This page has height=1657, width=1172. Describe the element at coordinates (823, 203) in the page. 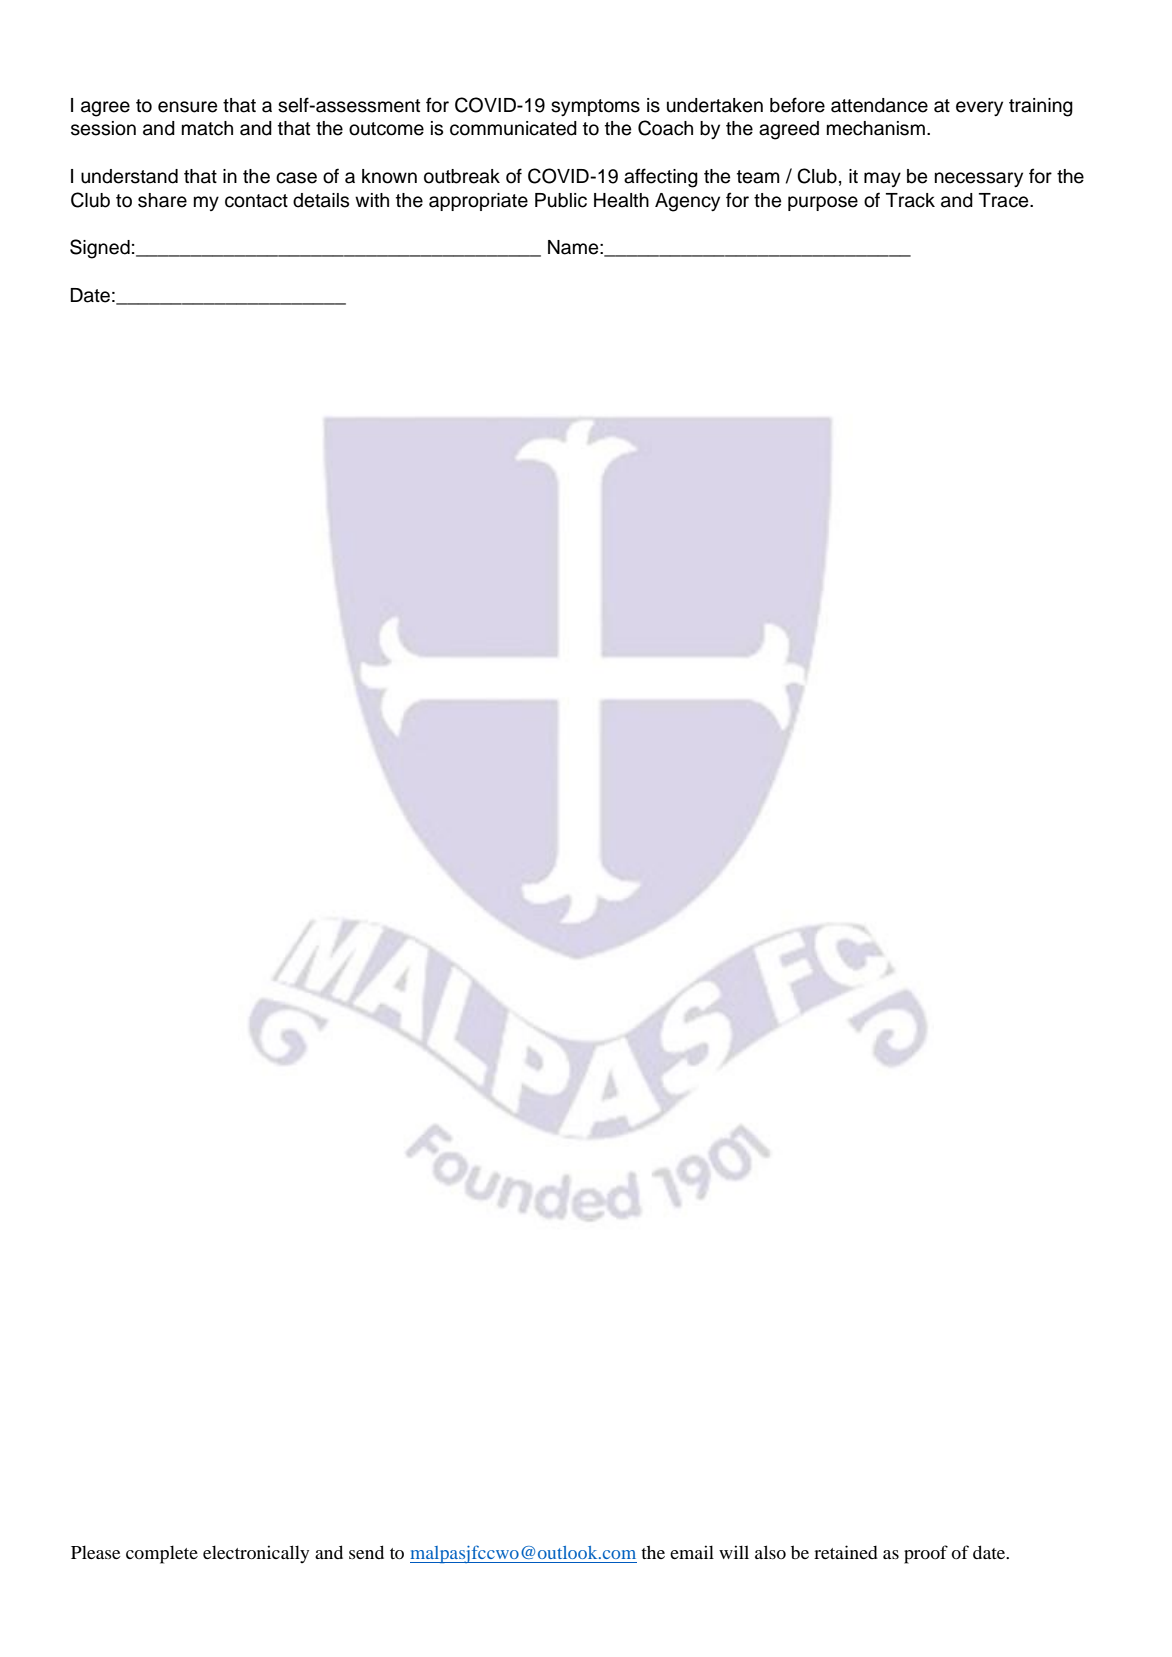

I see `purpose` at that location.
